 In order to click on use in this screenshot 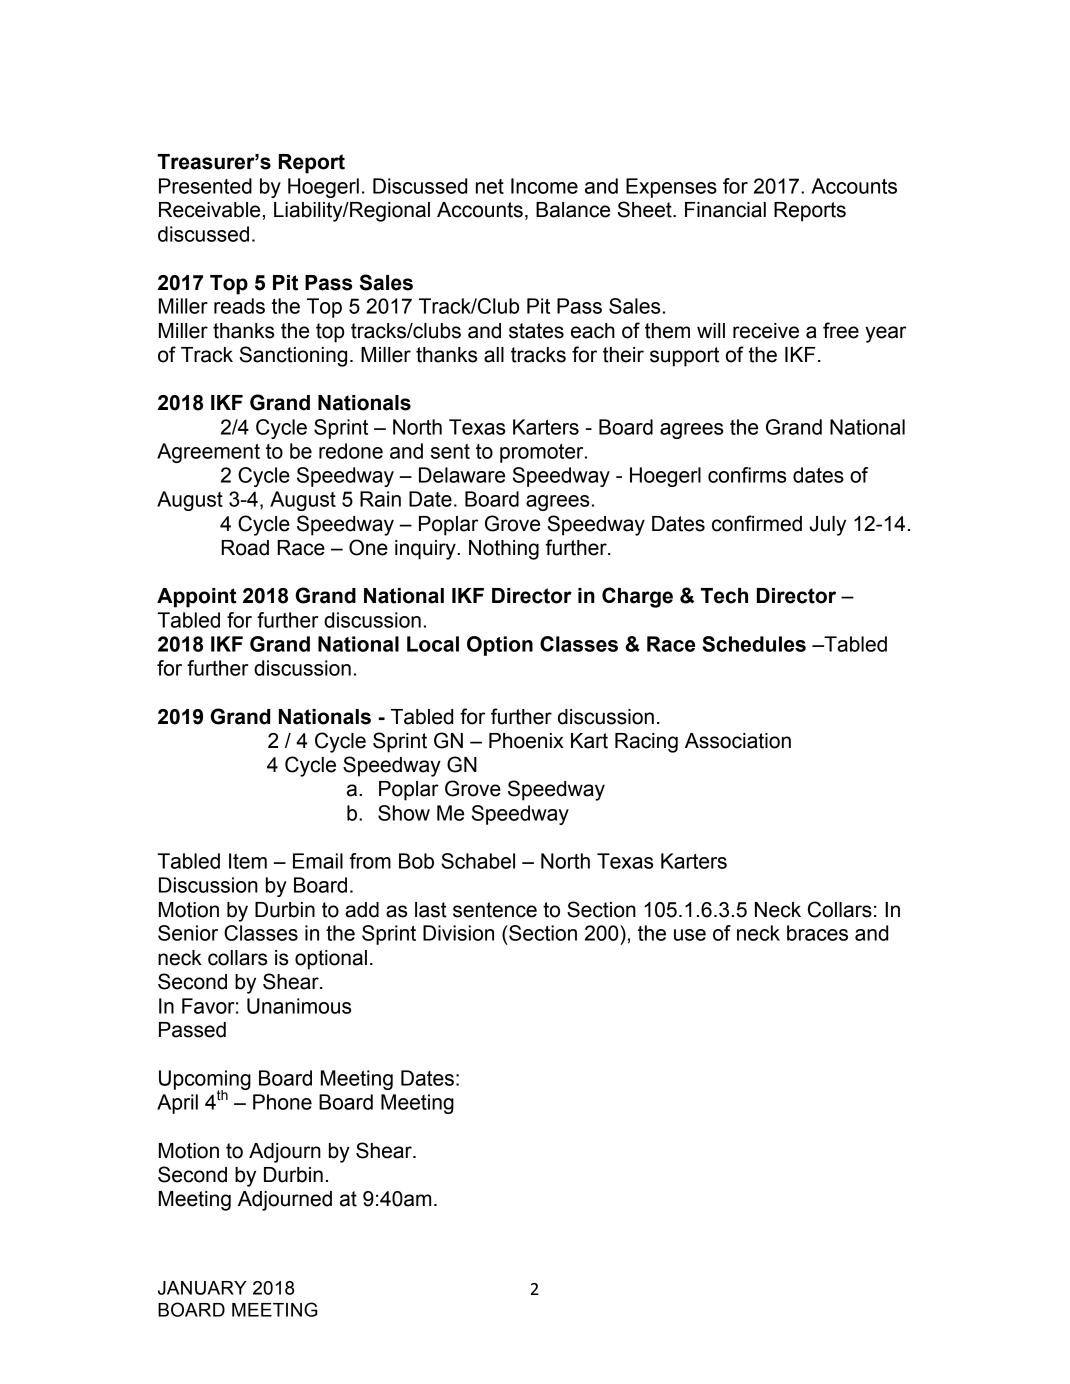, I will do `click(690, 935)`.
